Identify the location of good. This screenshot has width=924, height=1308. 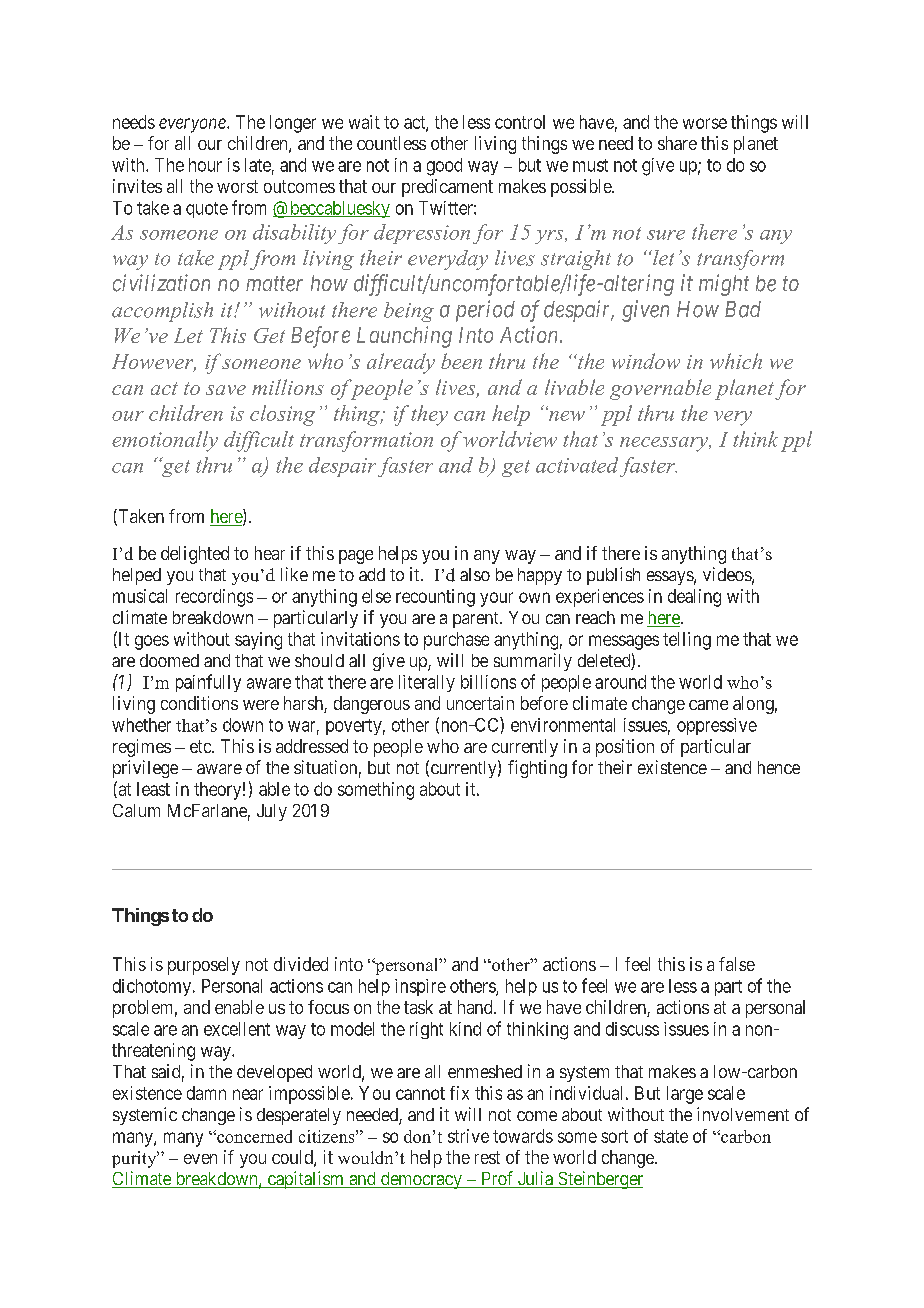
(444, 167).
